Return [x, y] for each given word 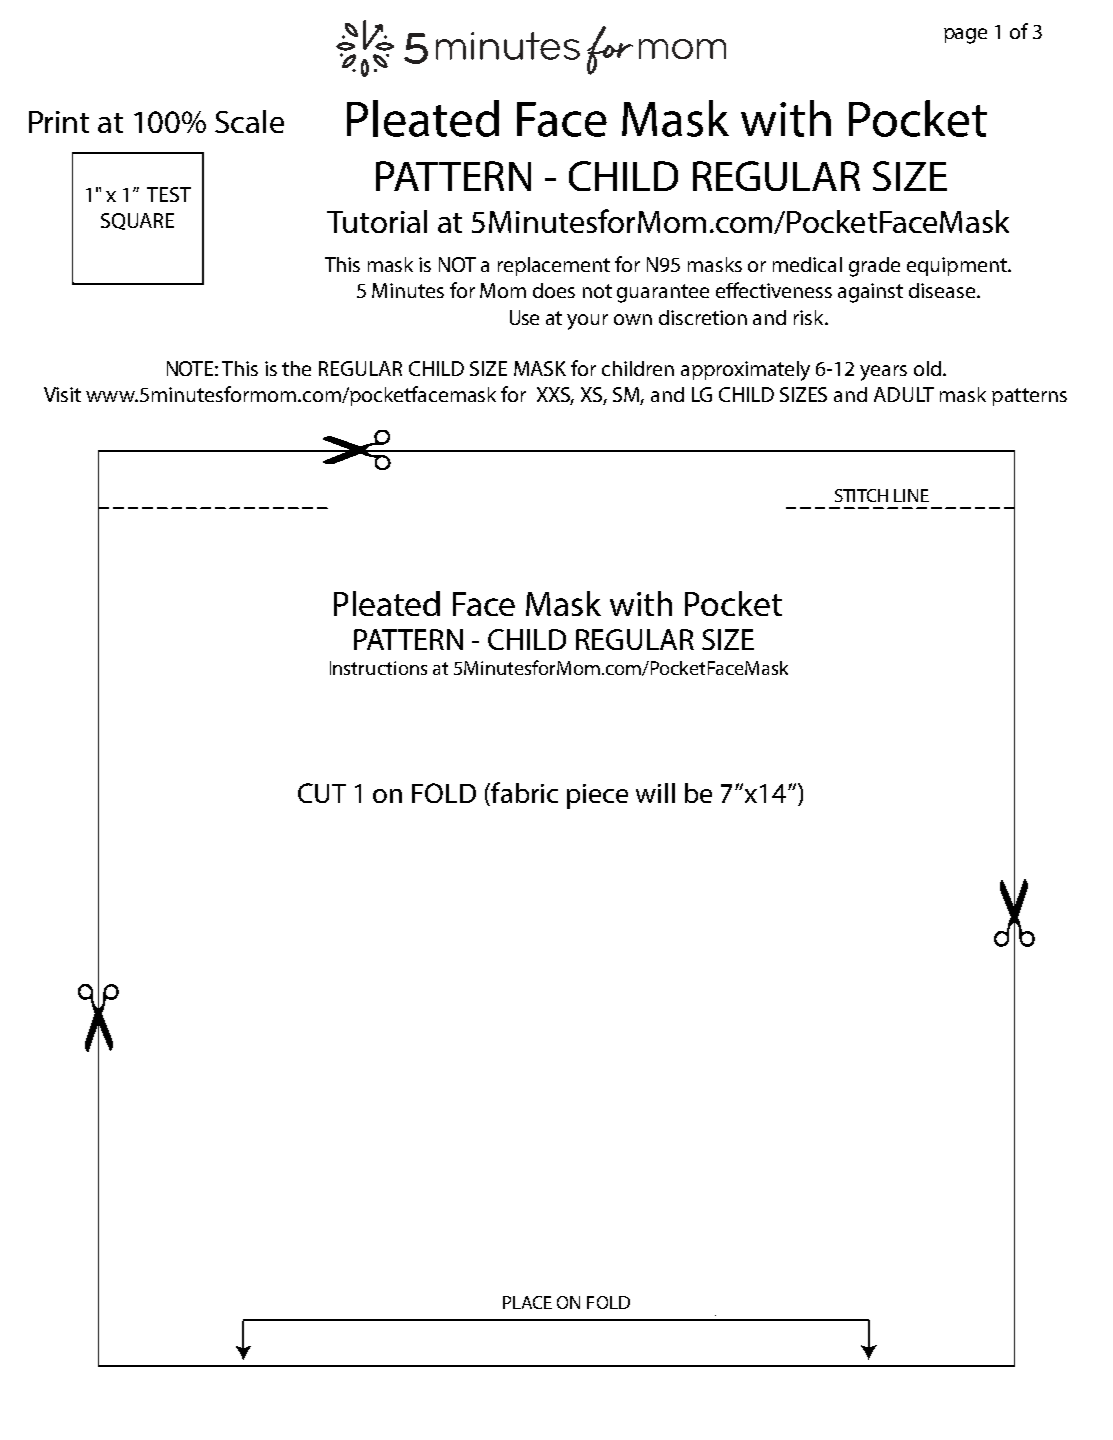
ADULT [904, 394]
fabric [523, 794]
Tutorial [377, 221]
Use [524, 317]
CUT [322, 793]
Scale [249, 121]
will [655, 793]
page [965, 36]
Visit [62, 394]
